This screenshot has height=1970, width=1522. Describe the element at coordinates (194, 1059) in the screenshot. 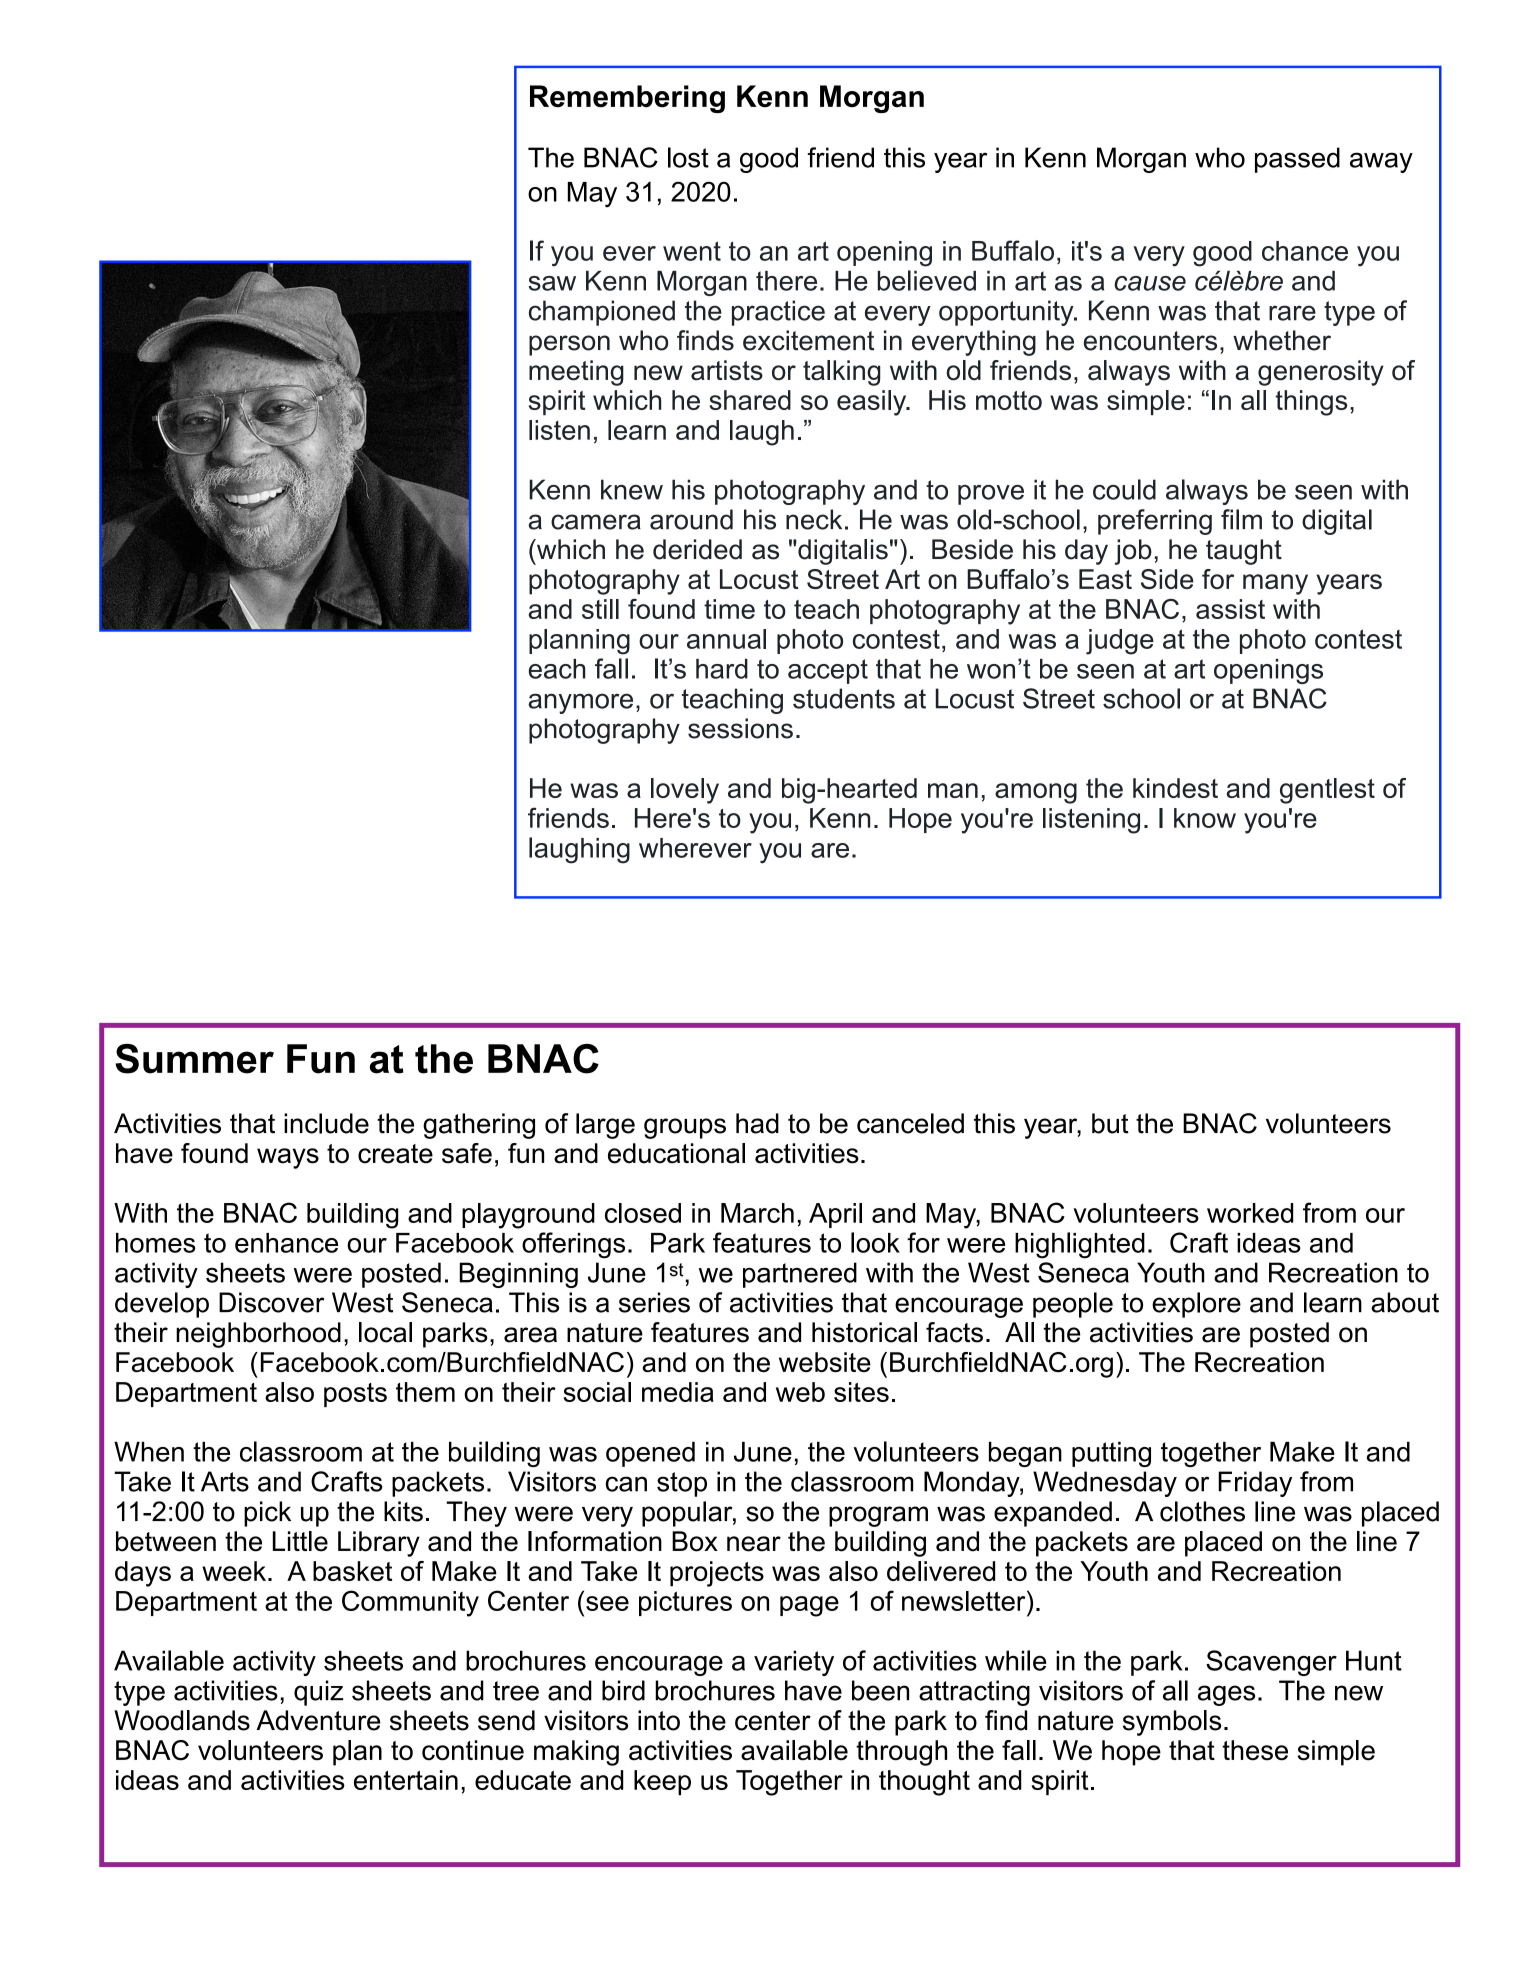

I see `Summer` at that location.
